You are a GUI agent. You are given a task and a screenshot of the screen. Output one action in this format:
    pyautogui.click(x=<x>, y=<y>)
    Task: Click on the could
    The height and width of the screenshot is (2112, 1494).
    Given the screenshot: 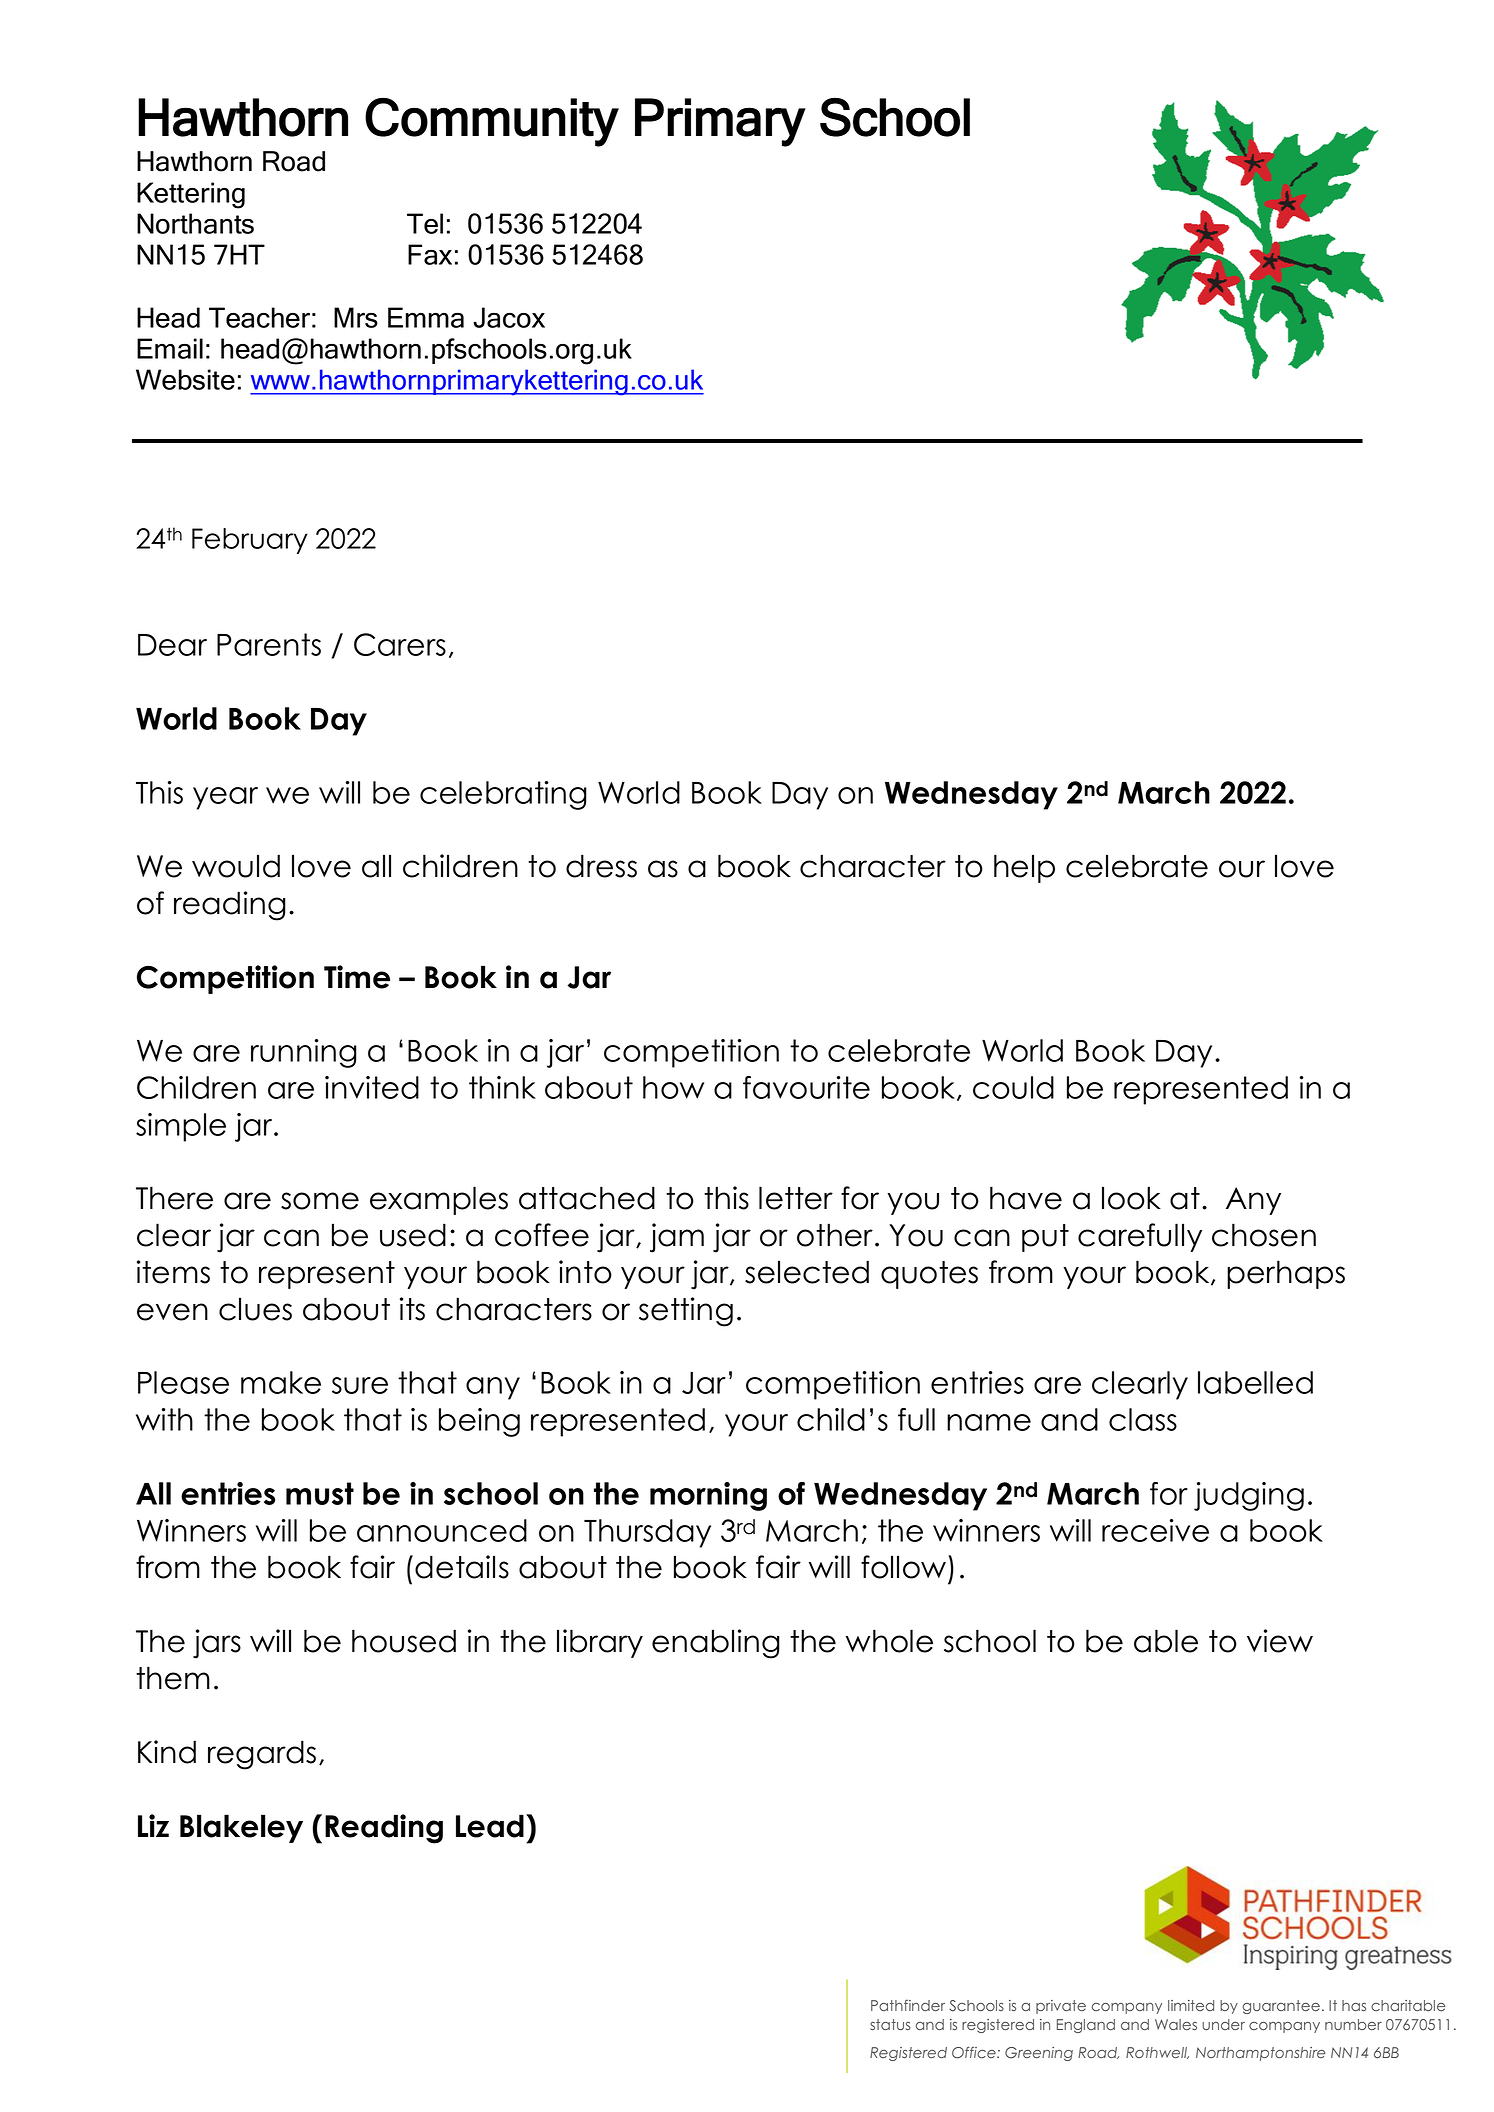 What is the action you would take?
    pyautogui.click(x=1013, y=1087)
